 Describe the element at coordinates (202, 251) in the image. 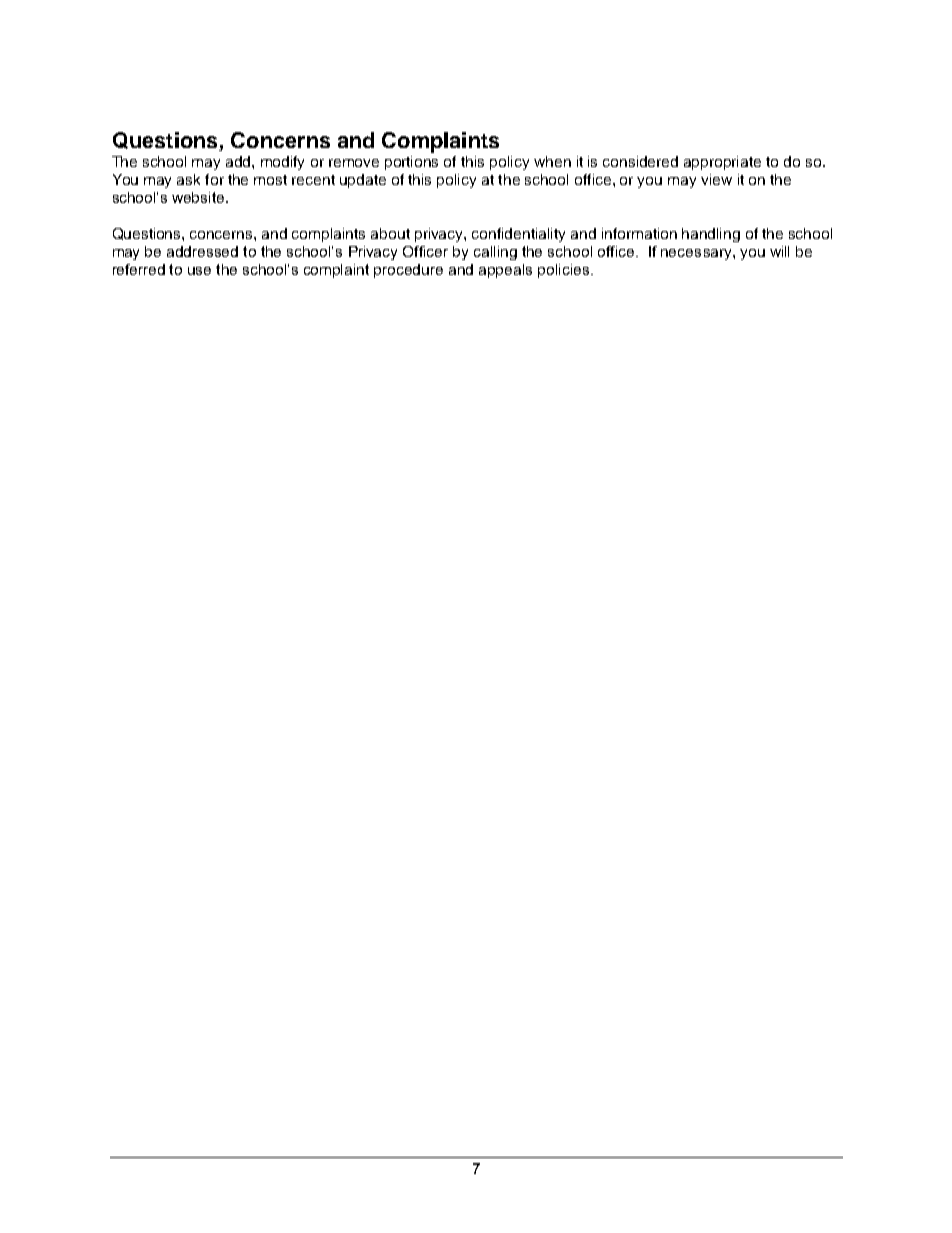

I see `addressed` at that location.
